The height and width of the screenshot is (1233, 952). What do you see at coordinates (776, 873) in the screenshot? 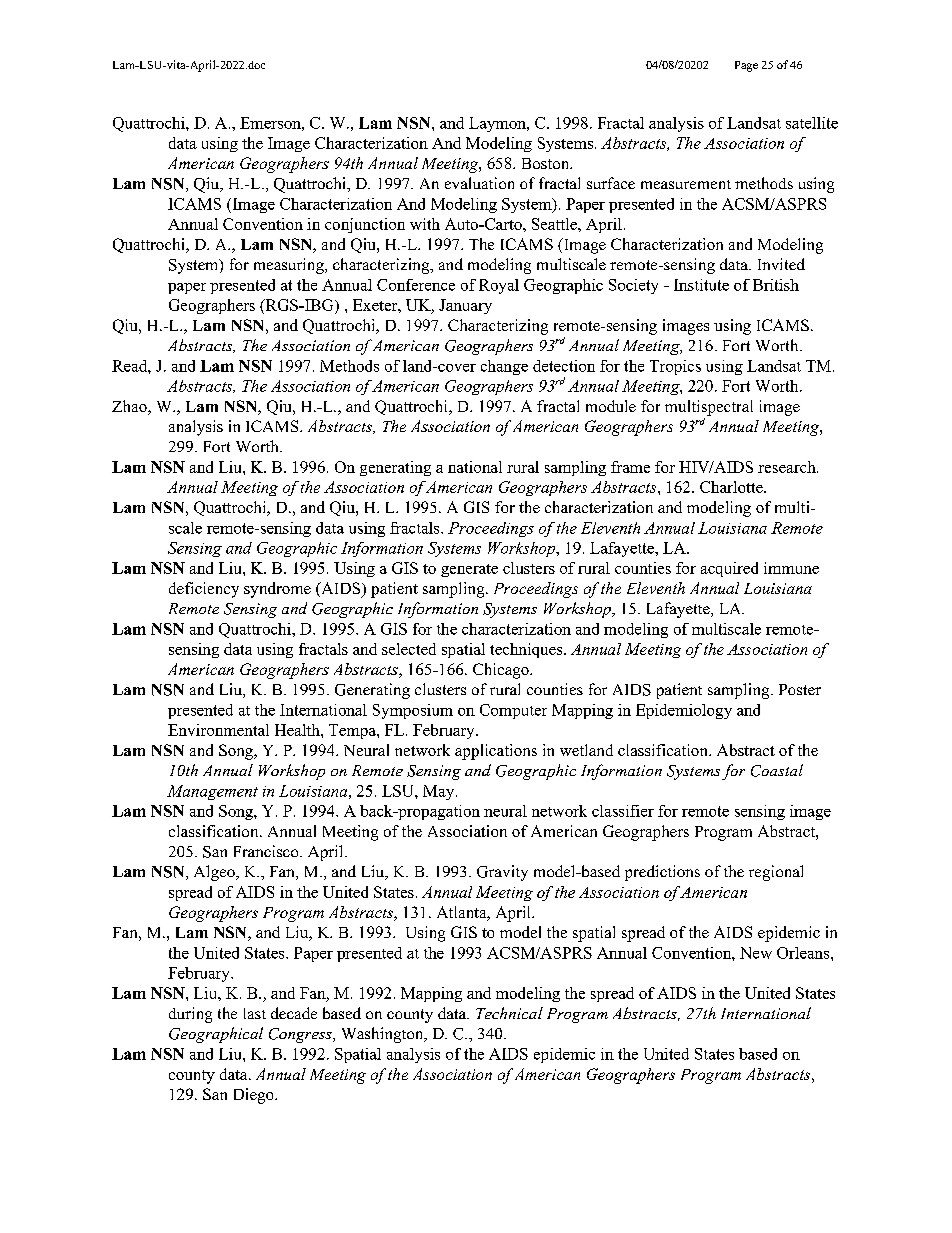
I see `regional` at bounding box center [776, 873].
